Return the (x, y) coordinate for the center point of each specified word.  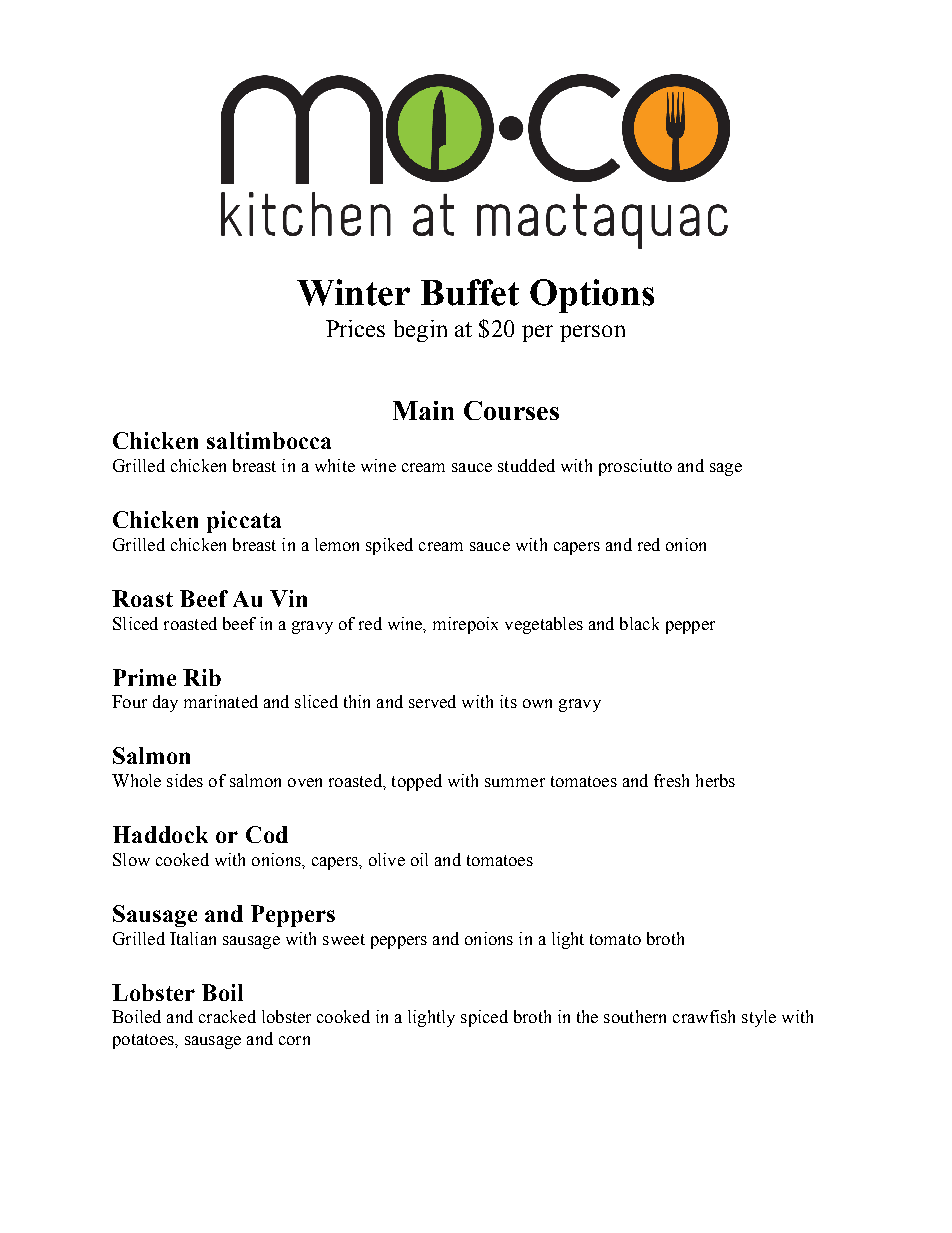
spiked (389, 546)
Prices (355, 328)
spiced (484, 1018)
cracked (227, 1016)
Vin (288, 598)
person (592, 333)
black (639, 623)
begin (420, 331)
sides (185, 780)
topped (417, 782)
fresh (671, 780)
